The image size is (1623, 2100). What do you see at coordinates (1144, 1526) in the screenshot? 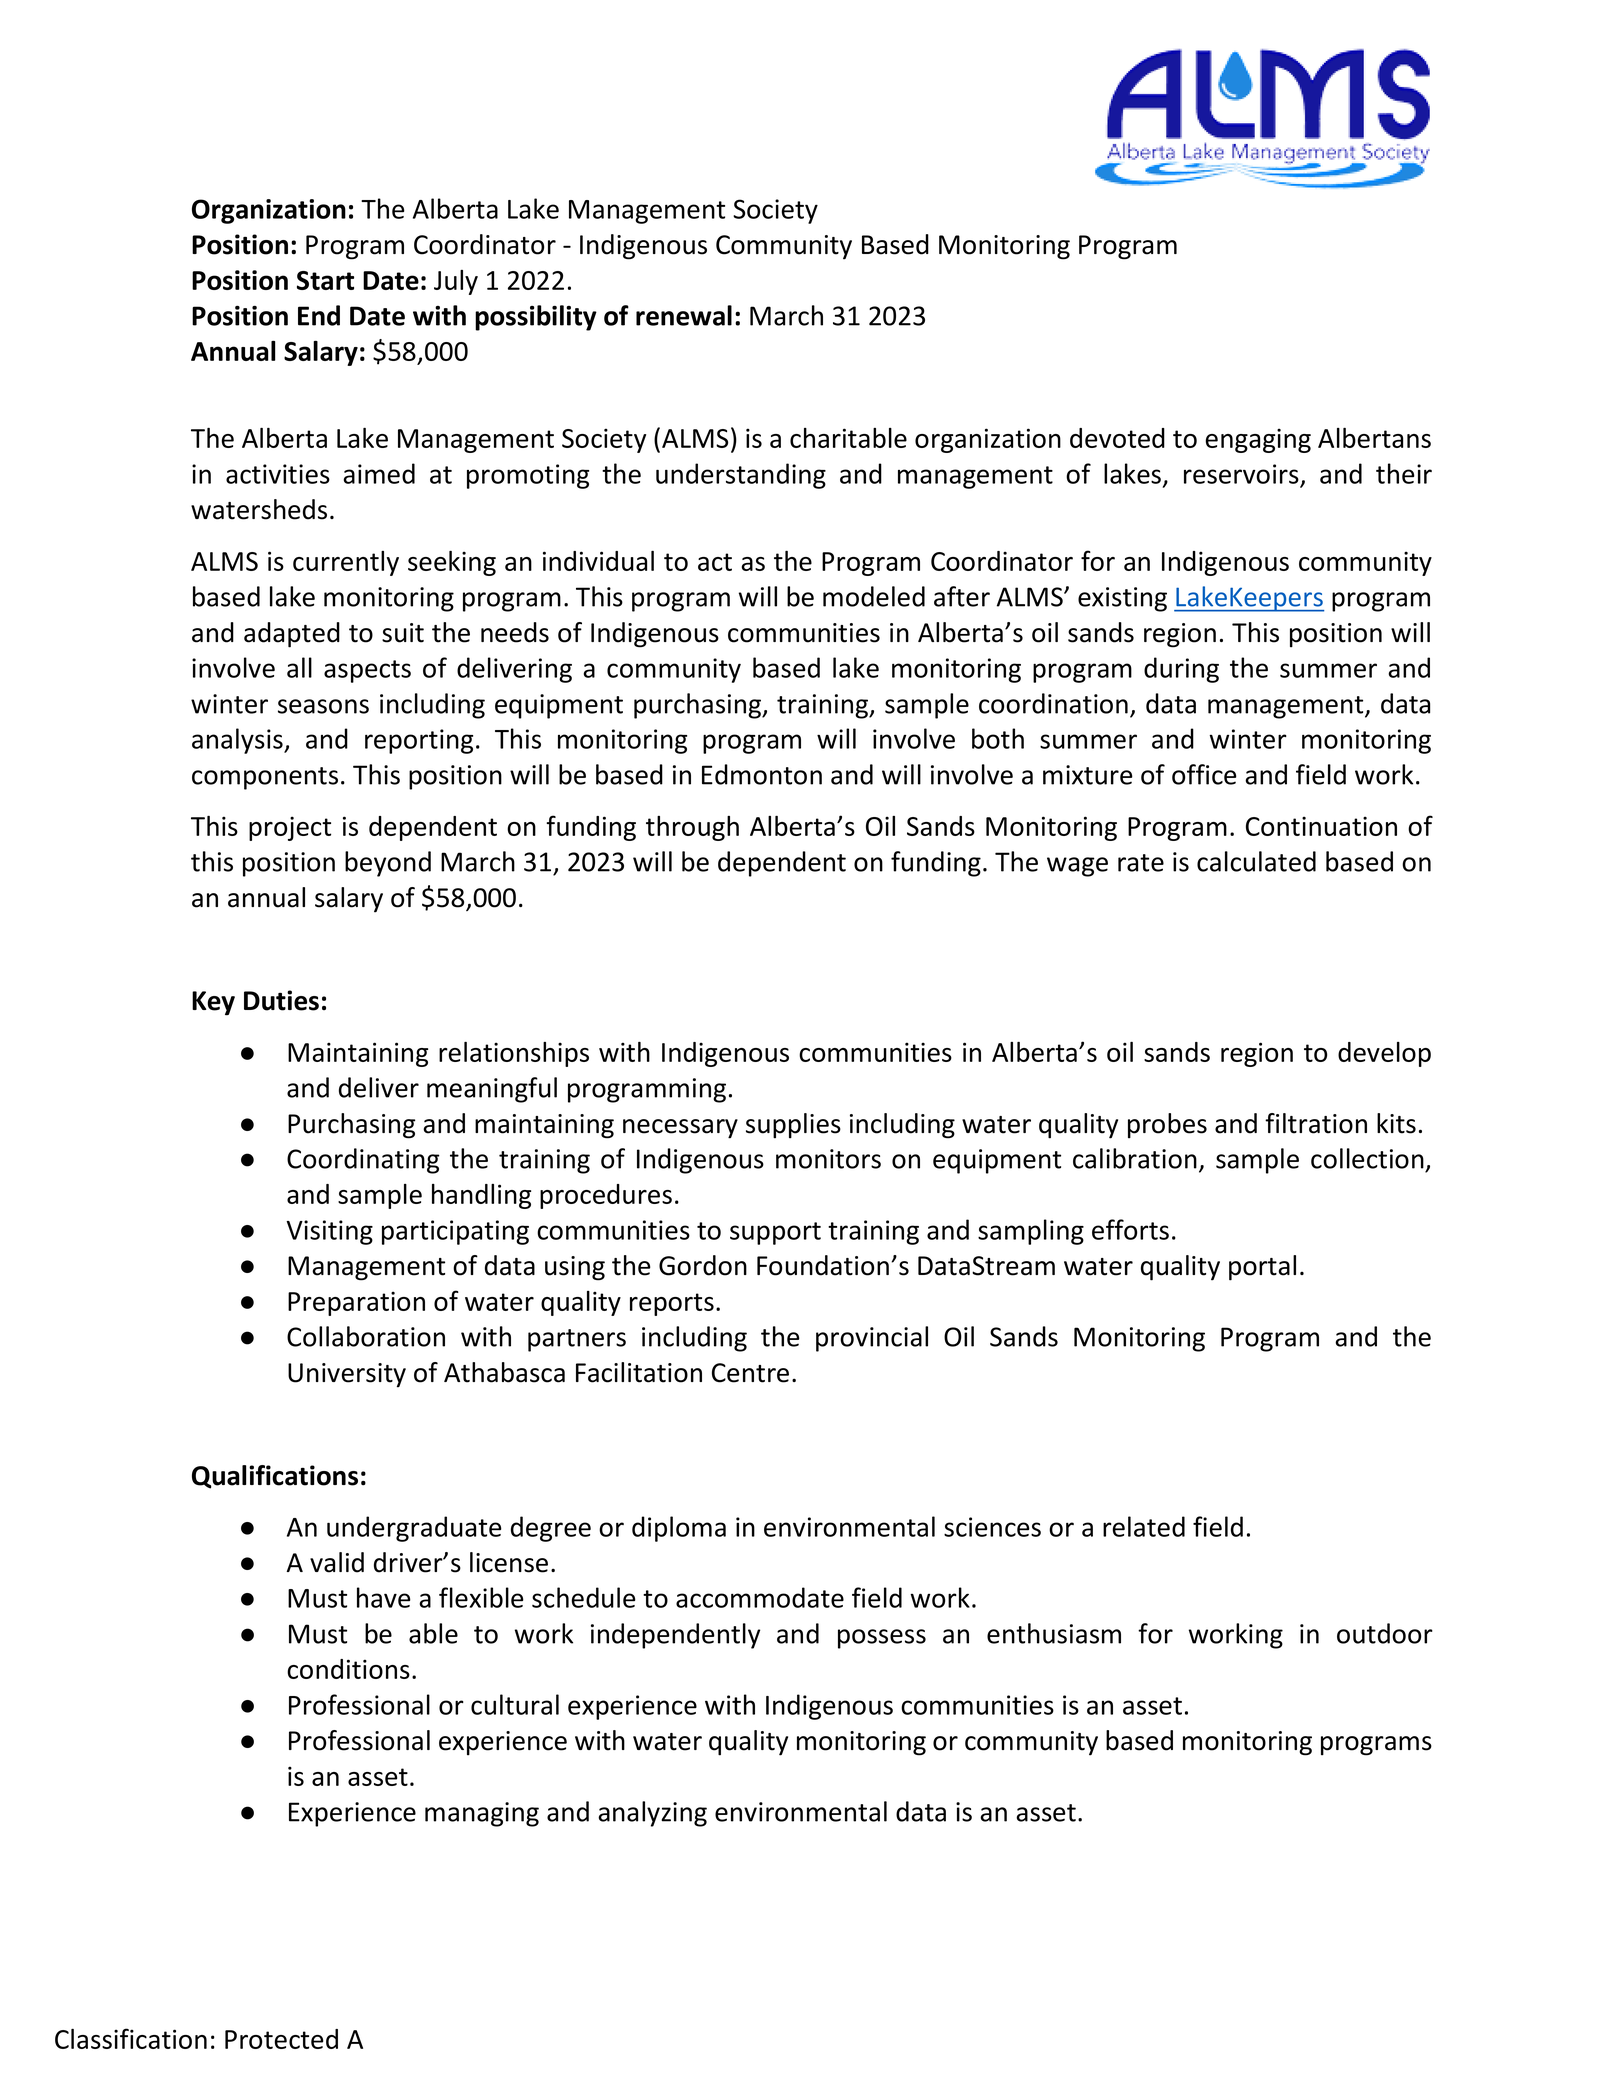
I see `related` at bounding box center [1144, 1526].
